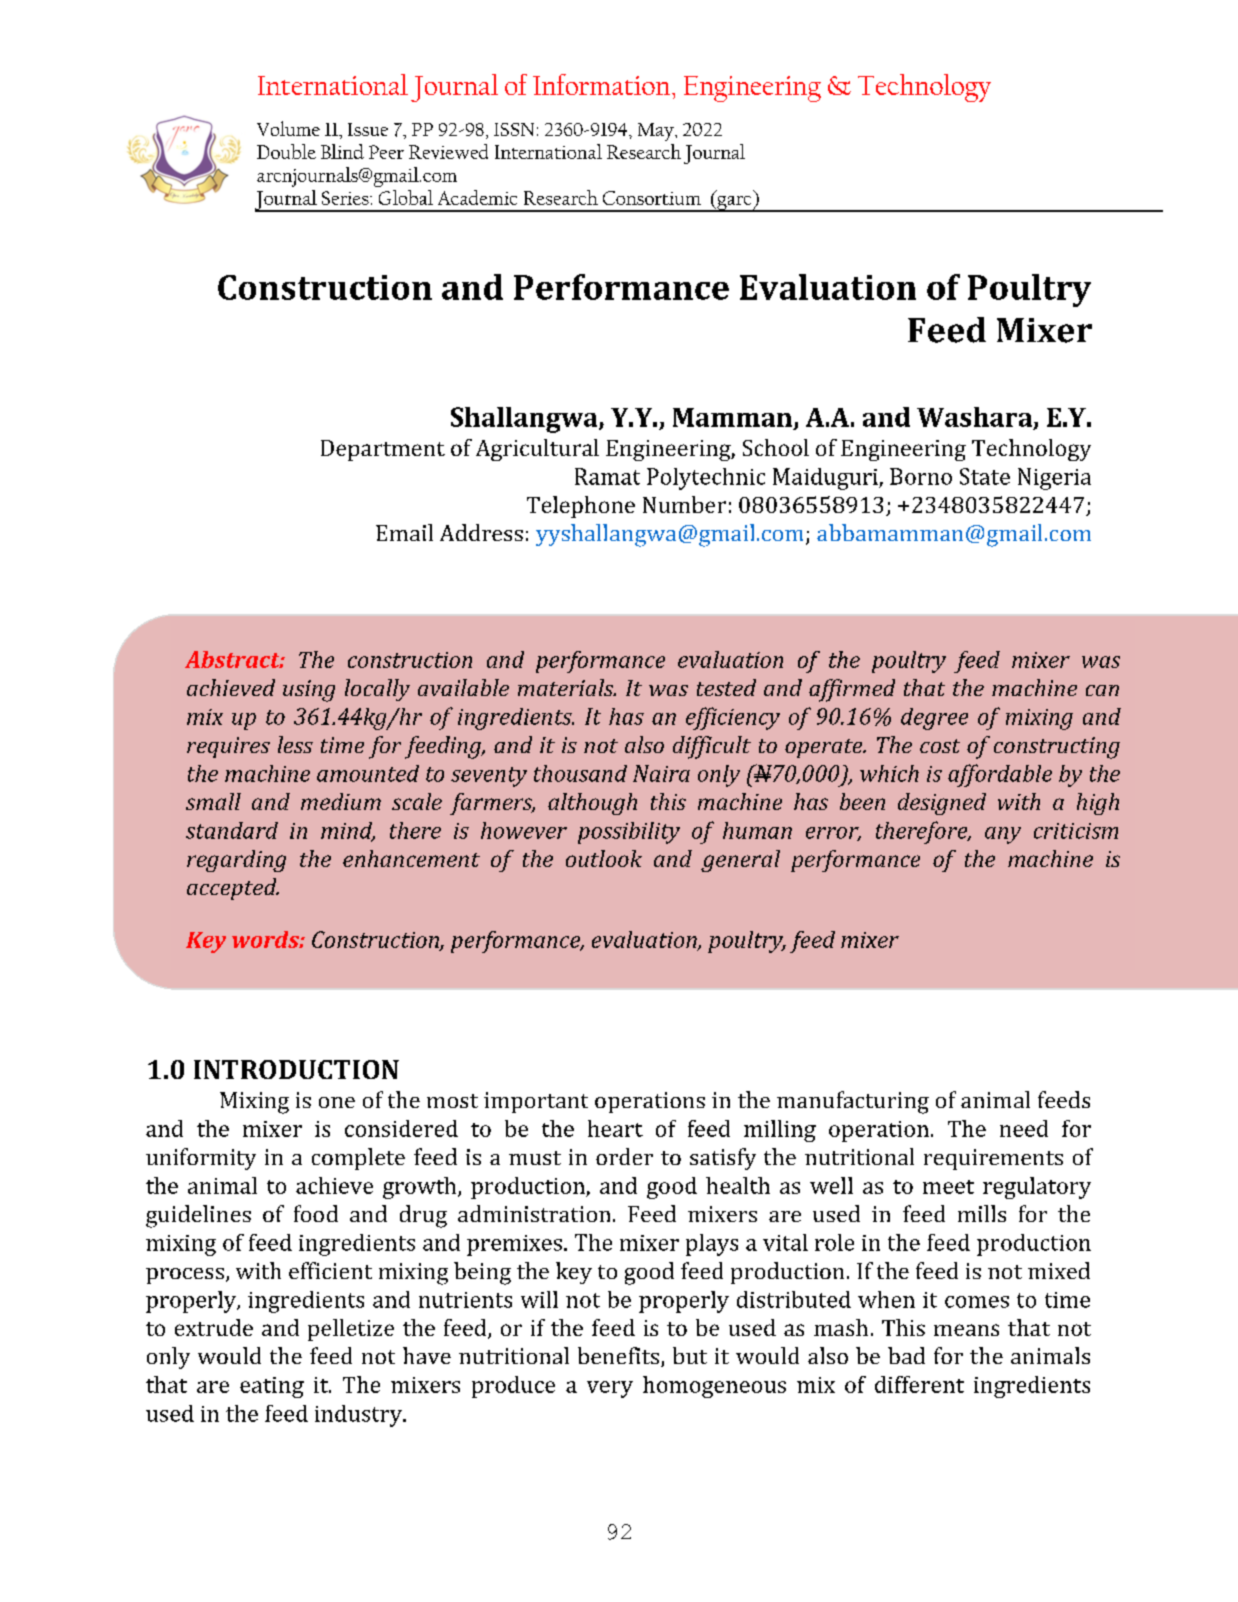 The width and height of the screenshot is (1238, 1602). What do you see at coordinates (657, 132) in the screenshot?
I see `May` at bounding box center [657, 132].
